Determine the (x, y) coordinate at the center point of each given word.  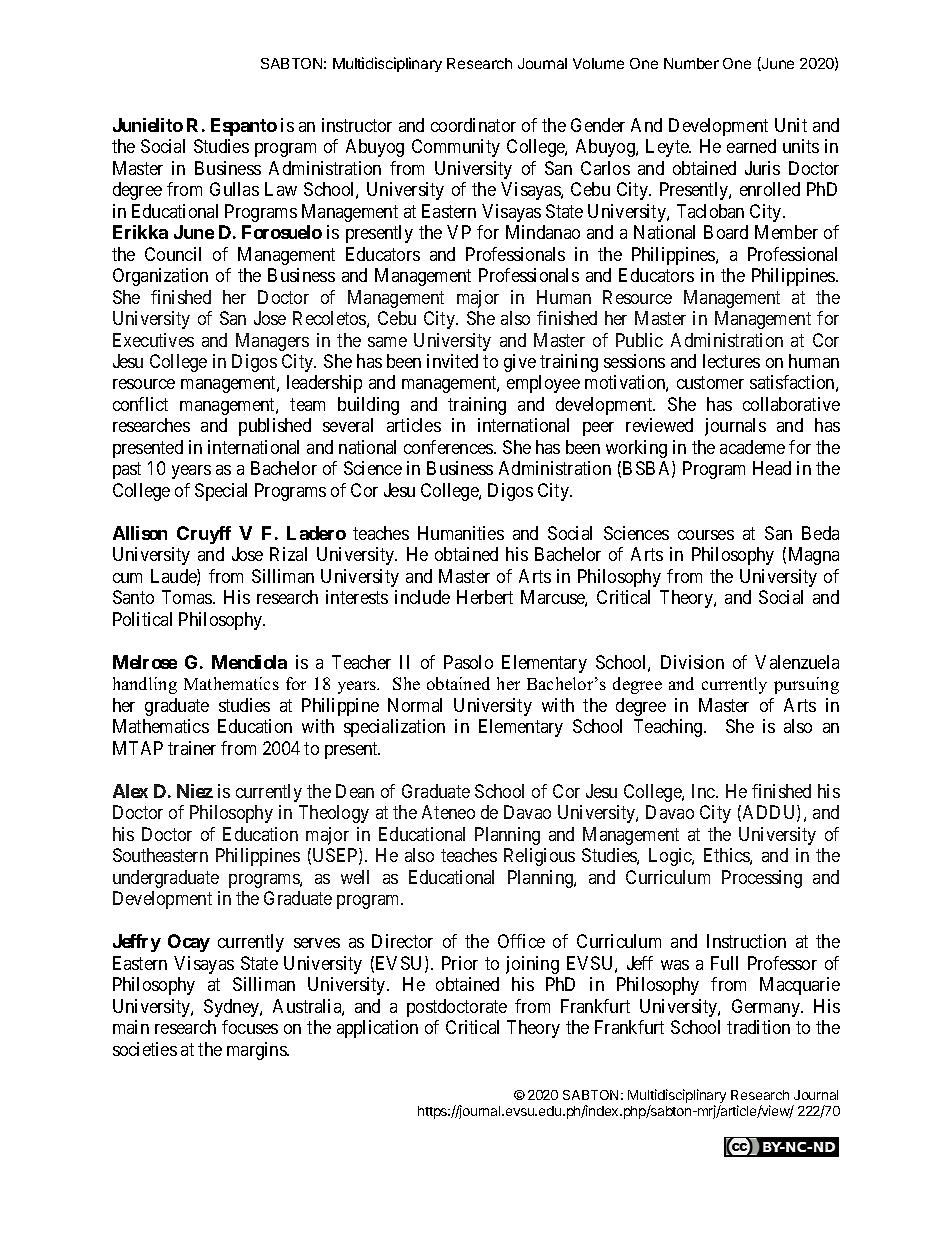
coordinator (473, 125)
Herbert (485, 597)
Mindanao (543, 232)
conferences (449, 447)
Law (281, 189)
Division (692, 662)
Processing (762, 879)
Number (691, 63)
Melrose (145, 662)
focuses (250, 1027)
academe (752, 447)
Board (726, 232)
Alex (130, 791)
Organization (160, 277)
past (127, 471)
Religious (539, 857)
